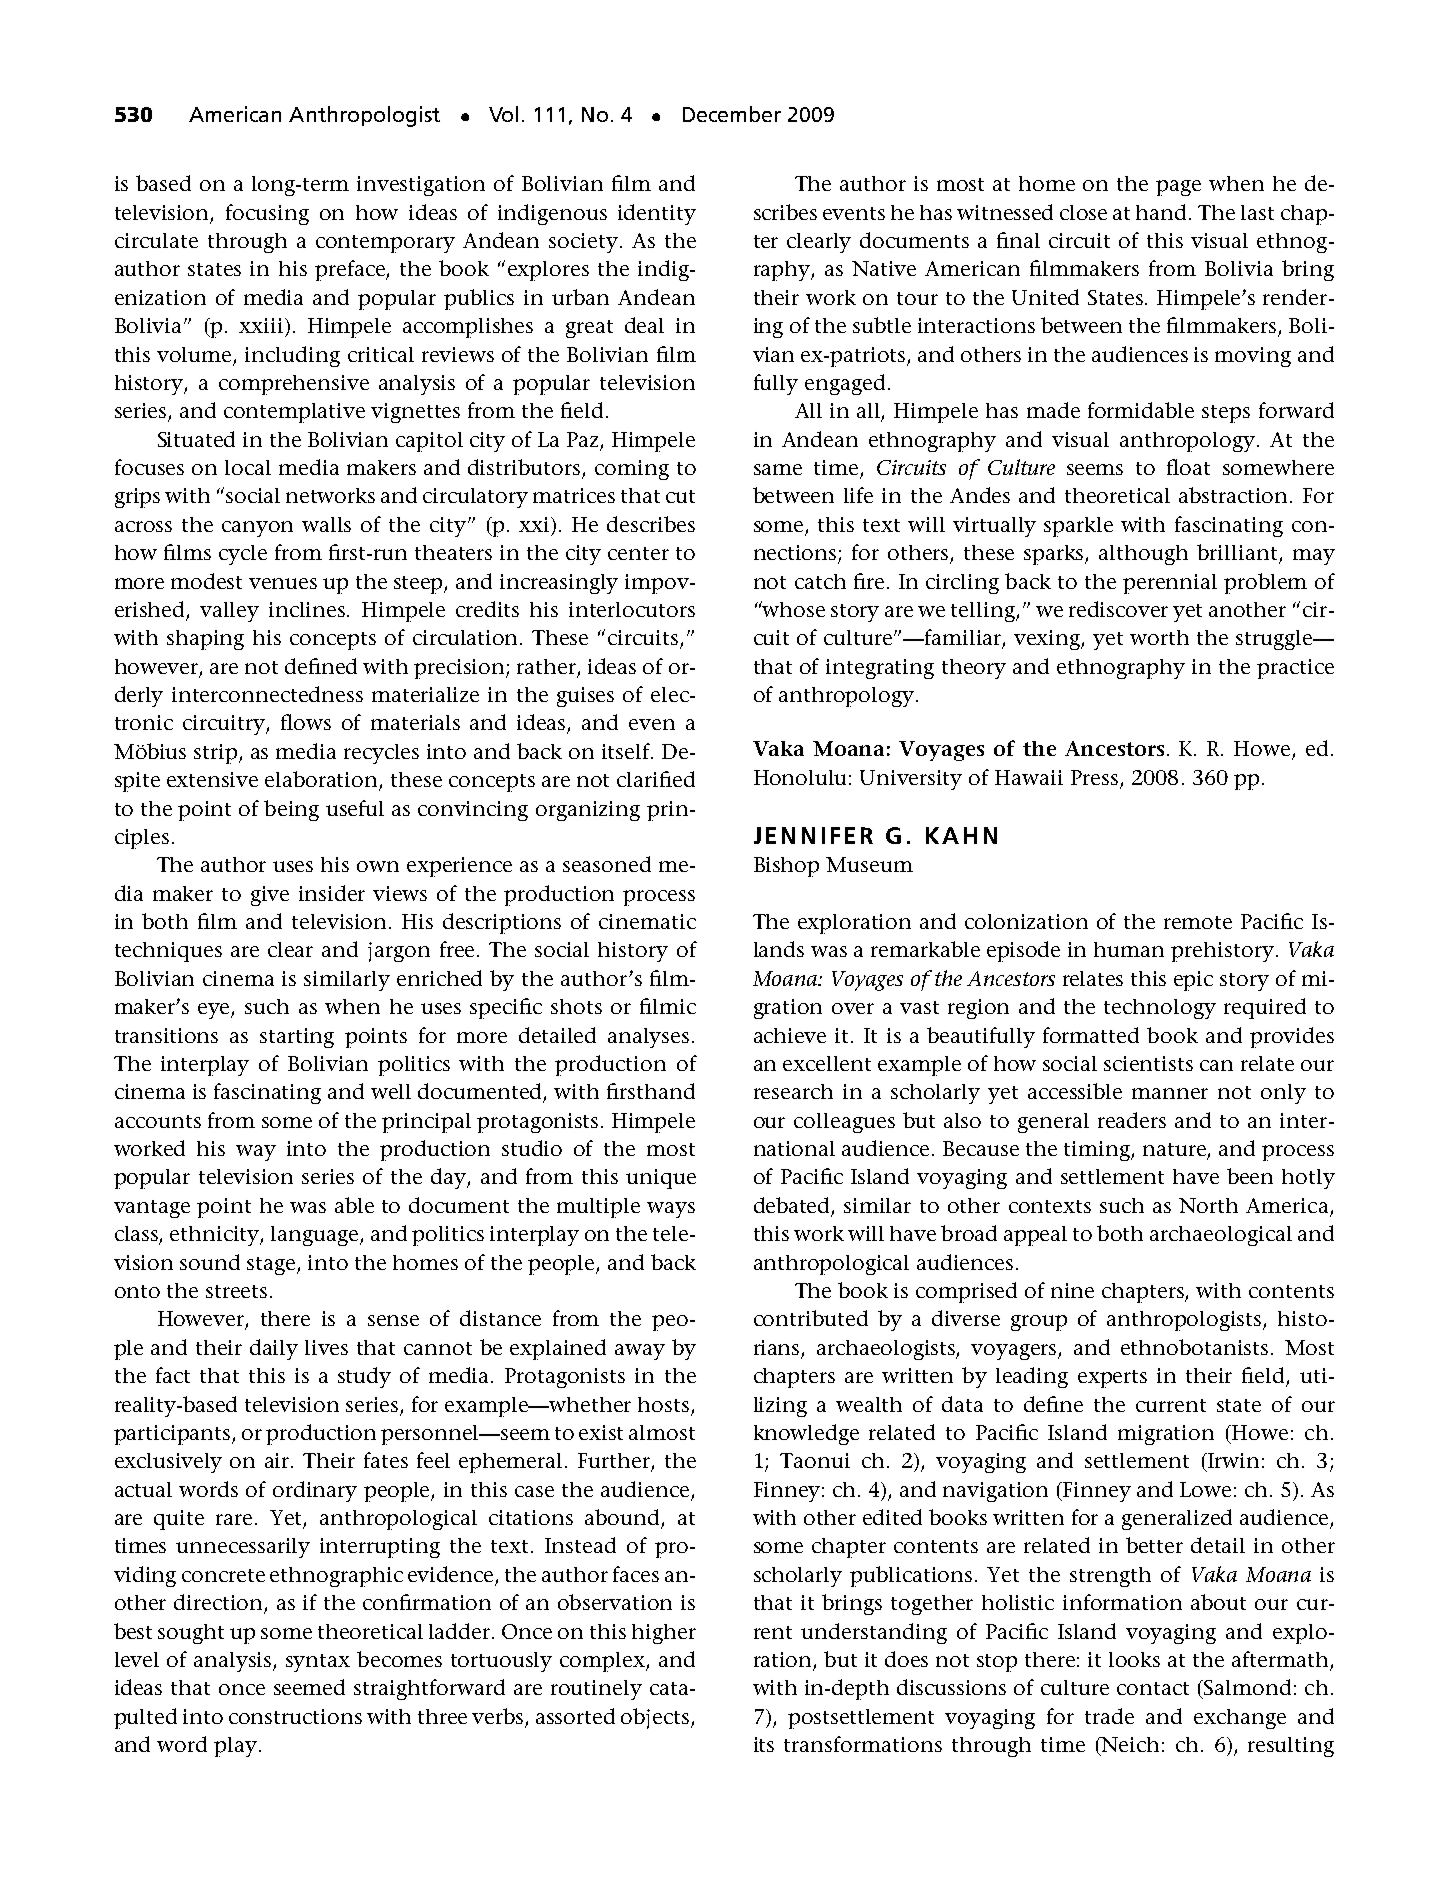 This screenshot has height=1880, width=1453. Describe the element at coordinates (267, 214) in the screenshot. I see `focusing` at that location.
